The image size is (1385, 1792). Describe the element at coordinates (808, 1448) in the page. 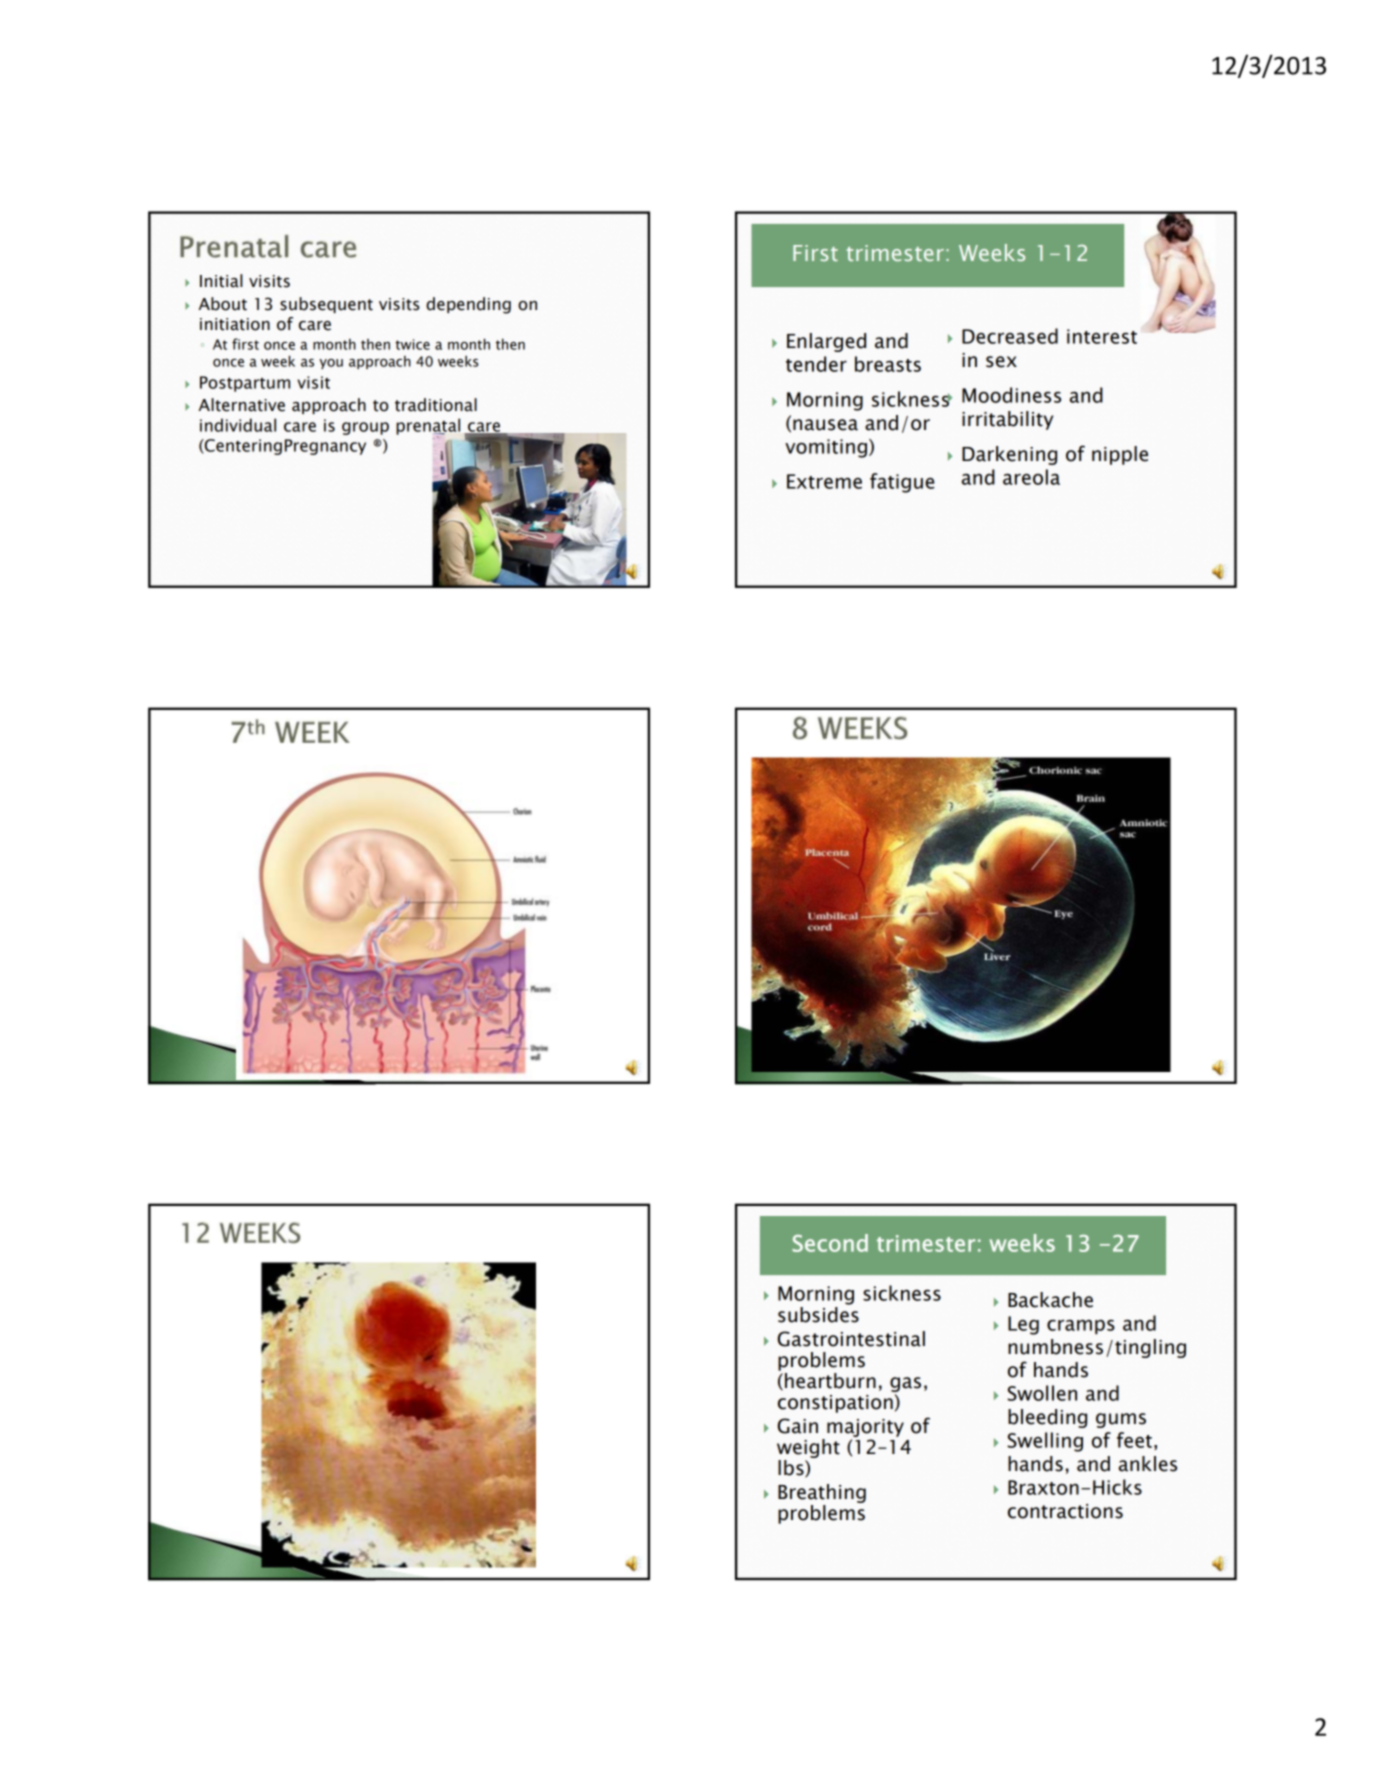

I see `weight` at that location.
